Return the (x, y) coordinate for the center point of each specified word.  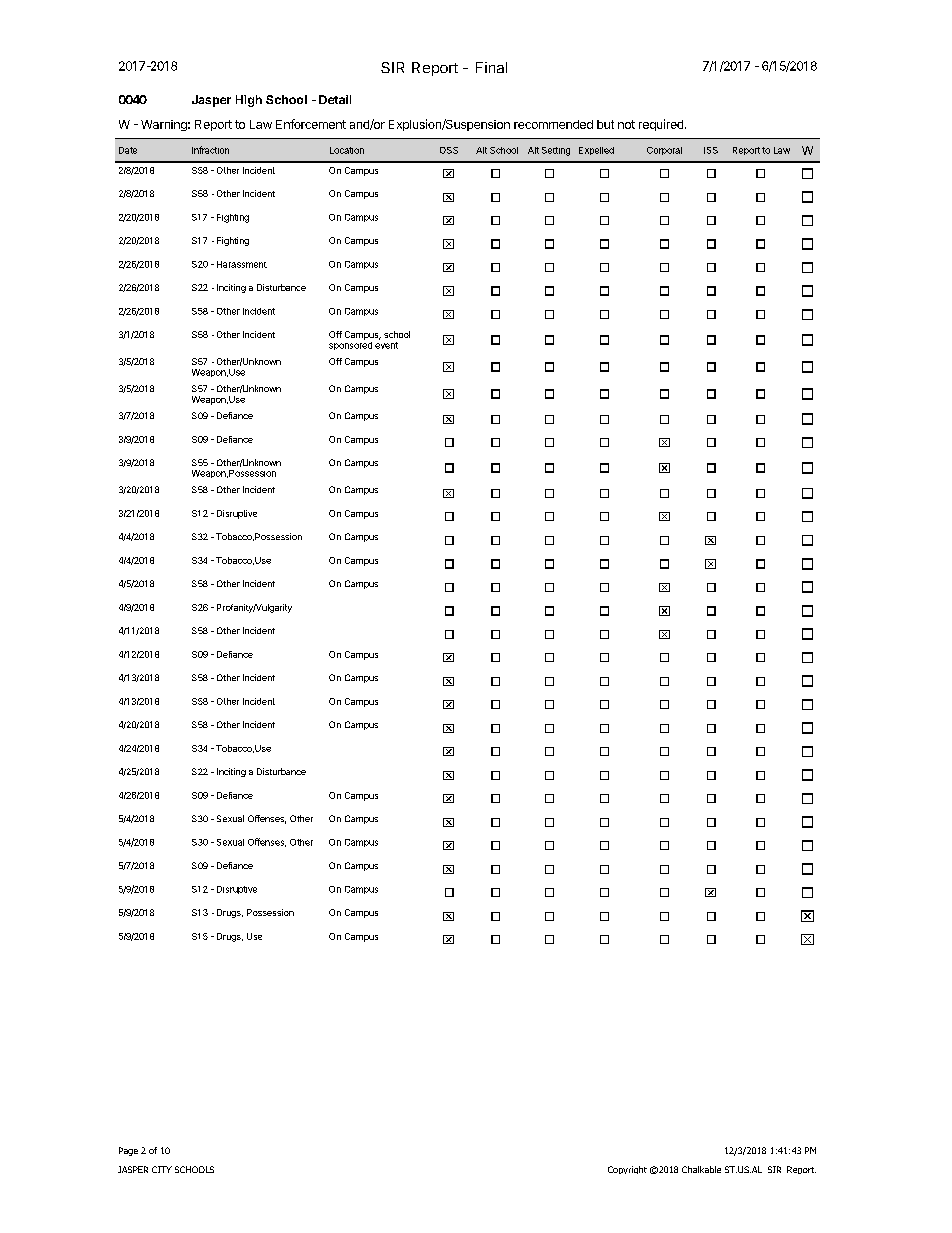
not (626, 124)
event (386, 345)
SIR (392, 67)
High (249, 101)
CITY (162, 1169)
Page (128, 1151)
